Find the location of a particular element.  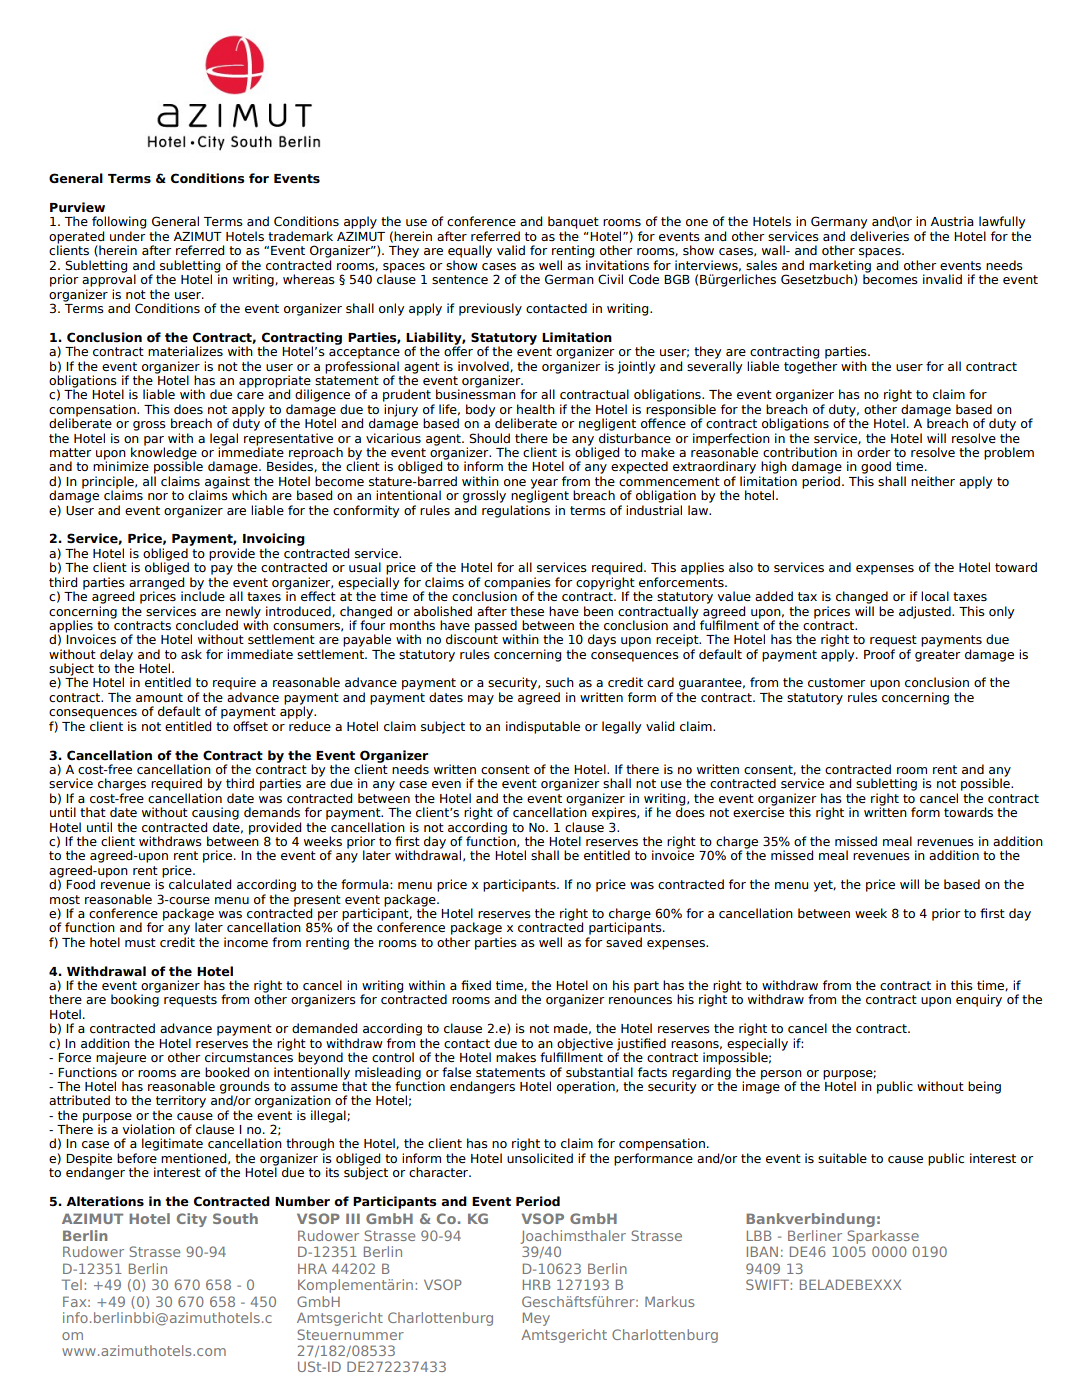

banquet is located at coordinates (573, 222).
